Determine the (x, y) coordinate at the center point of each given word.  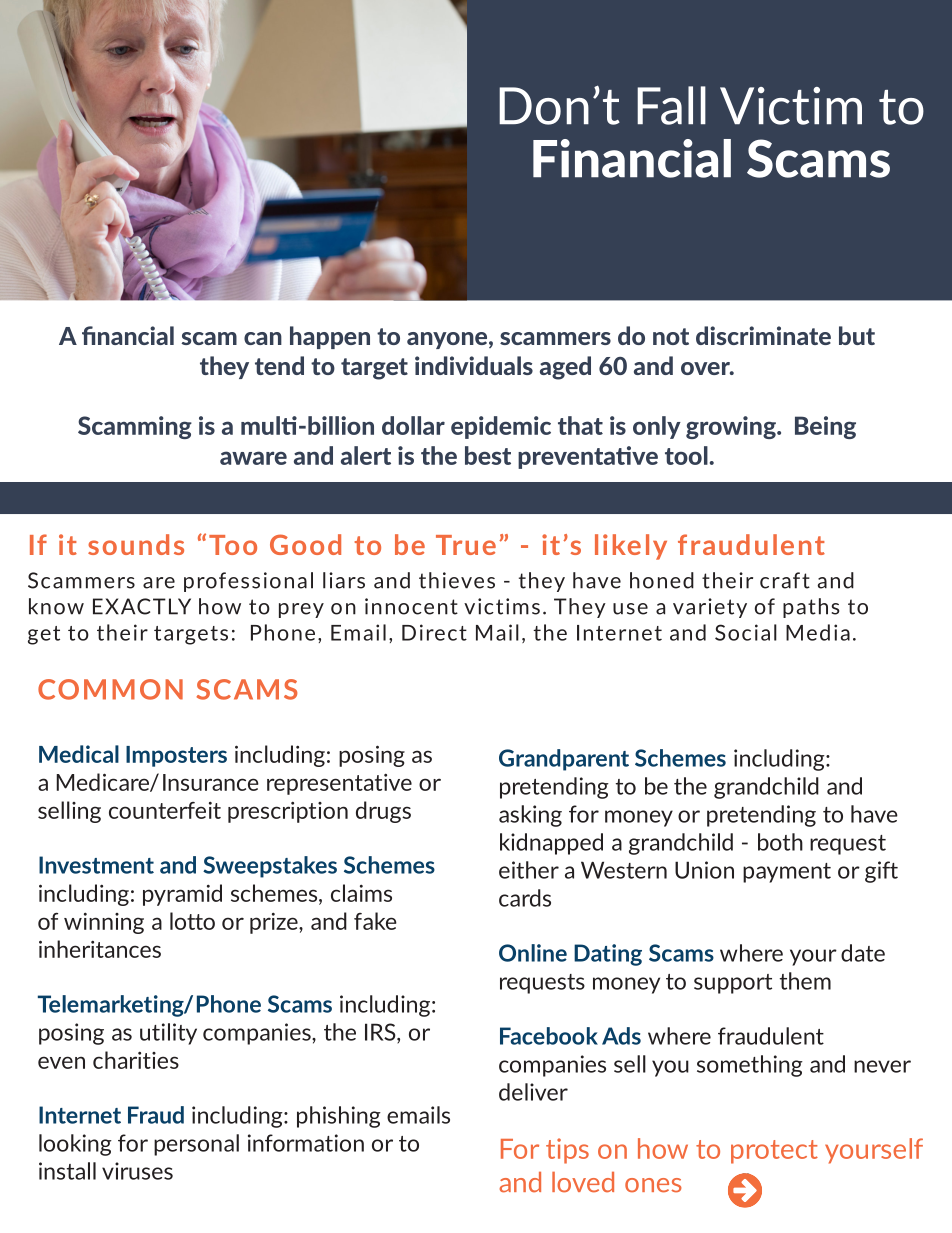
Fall (671, 105)
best (488, 455)
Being (825, 427)
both (780, 842)
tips (567, 1151)
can (263, 338)
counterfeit (165, 810)
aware (253, 458)
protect (774, 1152)
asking (530, 816)
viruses (137, 1171)
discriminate (763, 335)
